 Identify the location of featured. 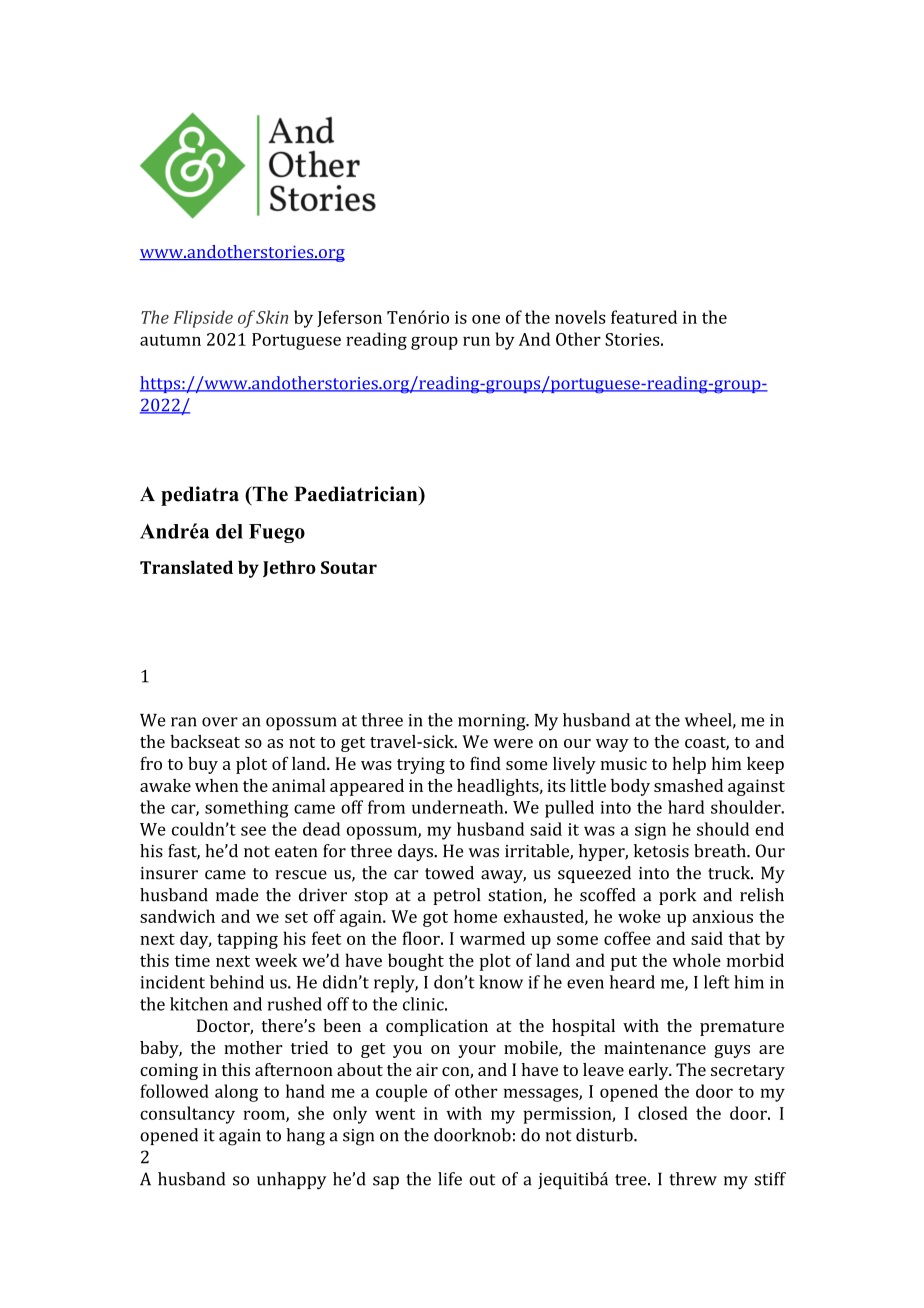
(644, 317).
